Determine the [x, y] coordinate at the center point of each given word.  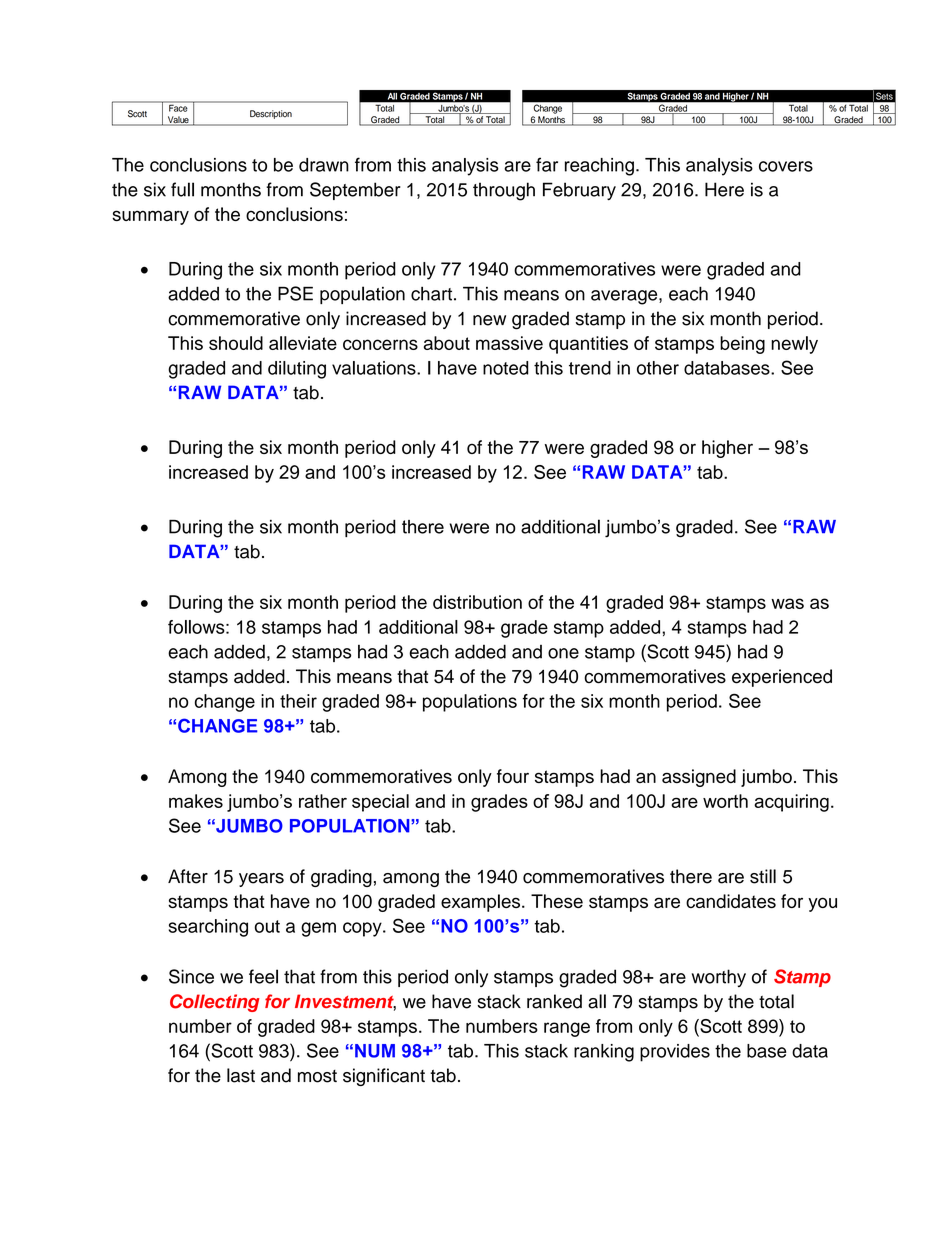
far [547, 164]
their [298, 701]
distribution [477, 602]
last [241, 1075]
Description [271, 114]
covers [786, 166]
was [787, 603]
